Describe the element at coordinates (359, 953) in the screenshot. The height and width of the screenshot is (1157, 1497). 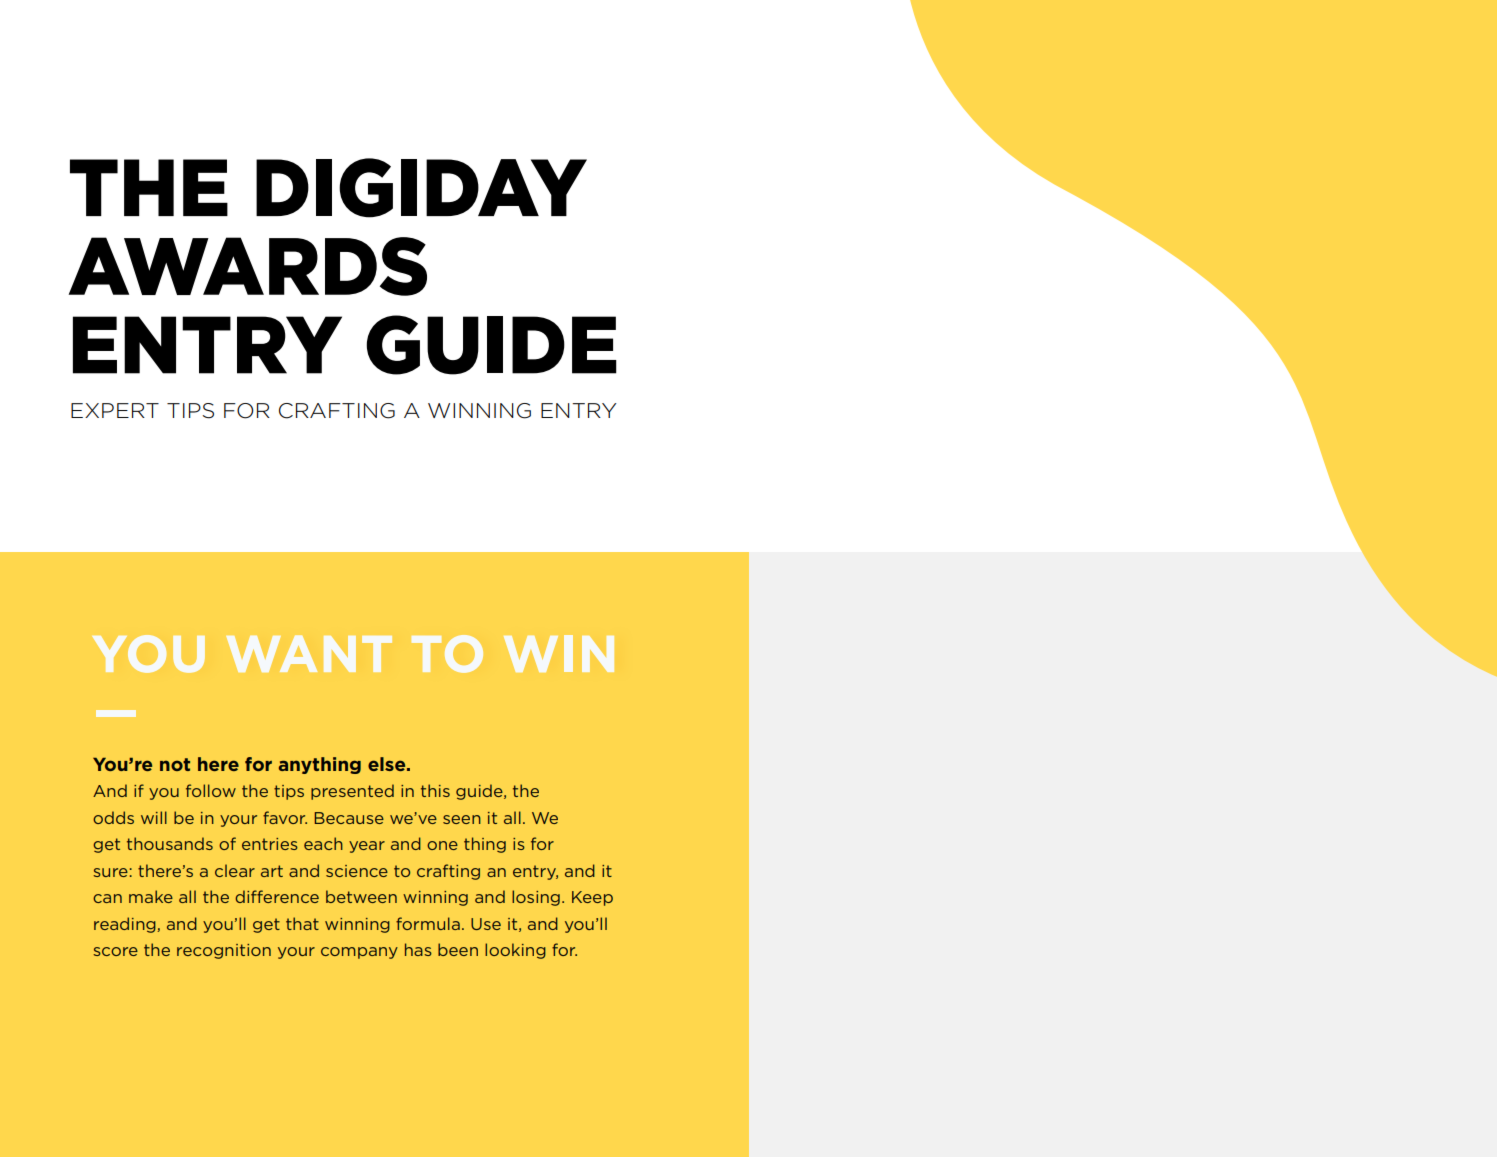
I see `company` at that location.
